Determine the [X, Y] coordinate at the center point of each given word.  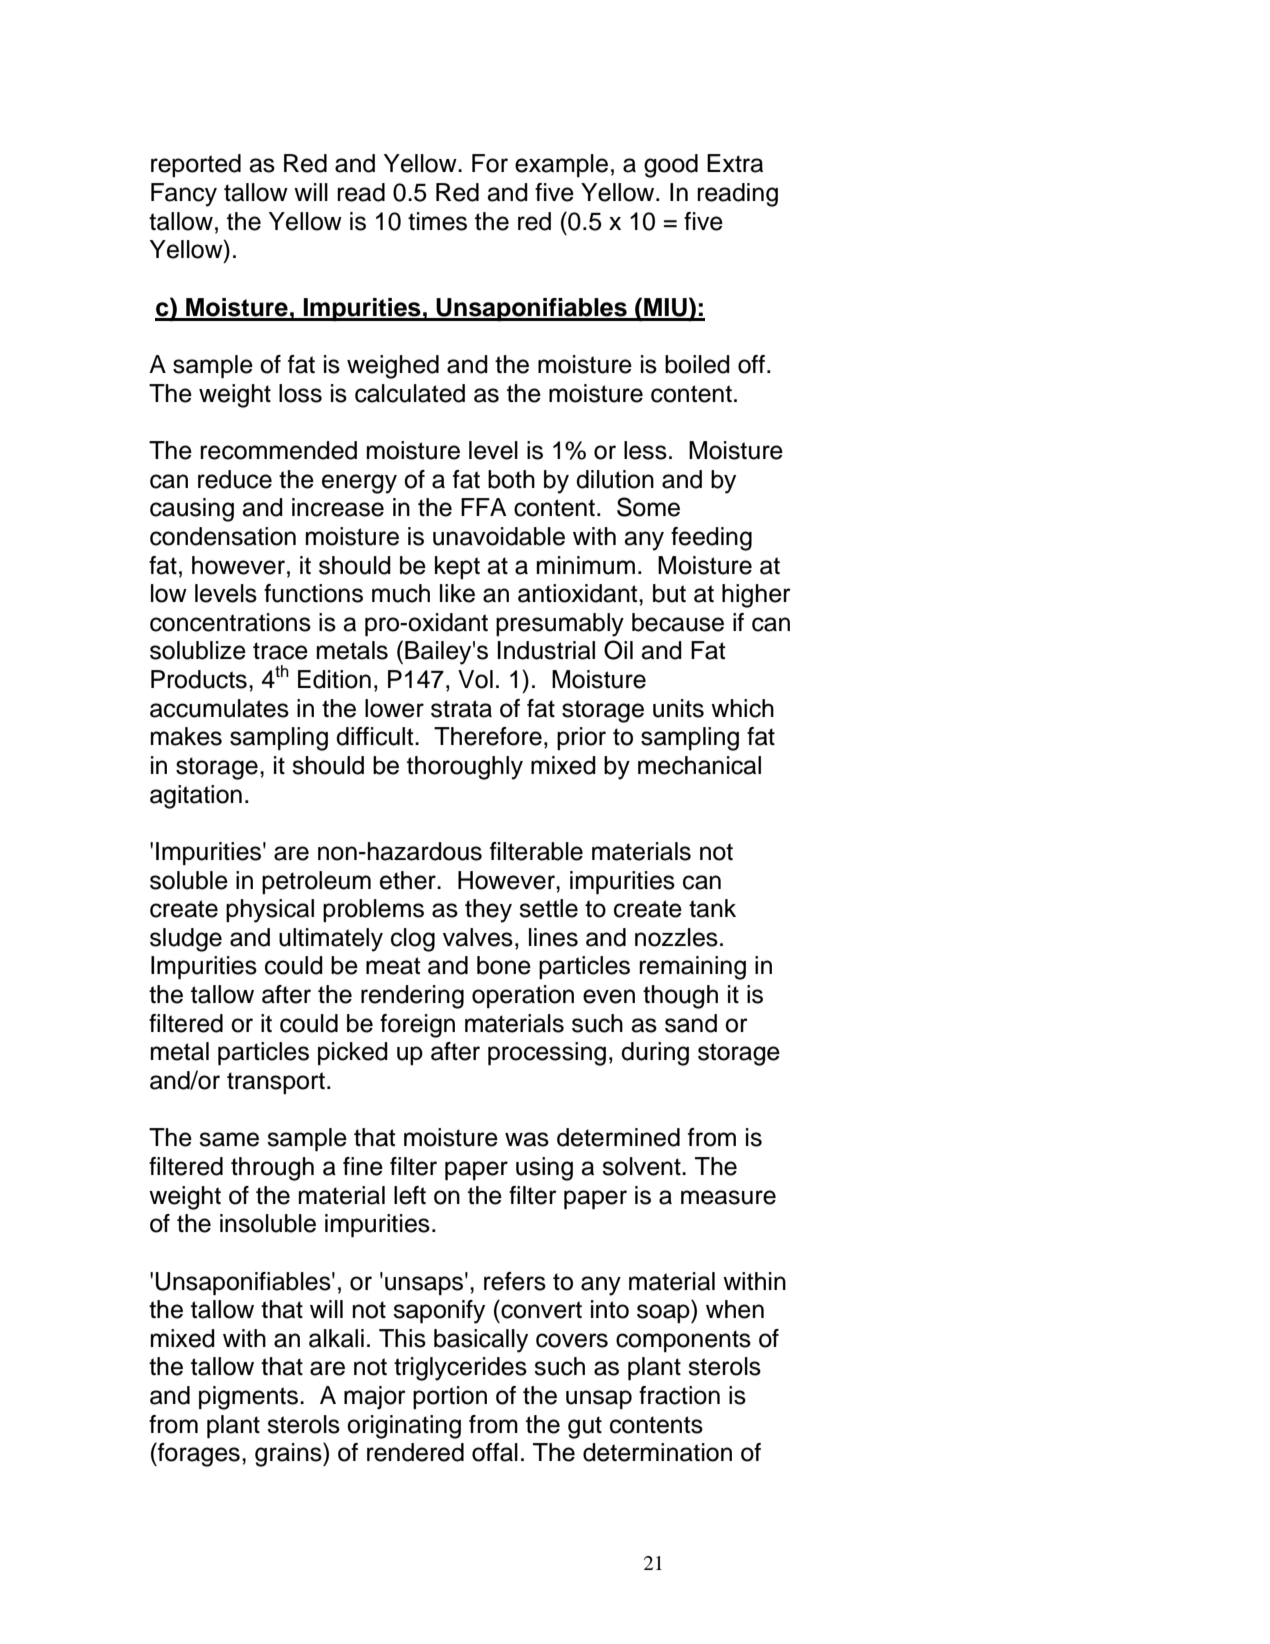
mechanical [699, 765]
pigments [248, 1398]
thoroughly [465, 768]
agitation [196, 797]
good [671, 166]
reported [196, 165]
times [437, 221]
